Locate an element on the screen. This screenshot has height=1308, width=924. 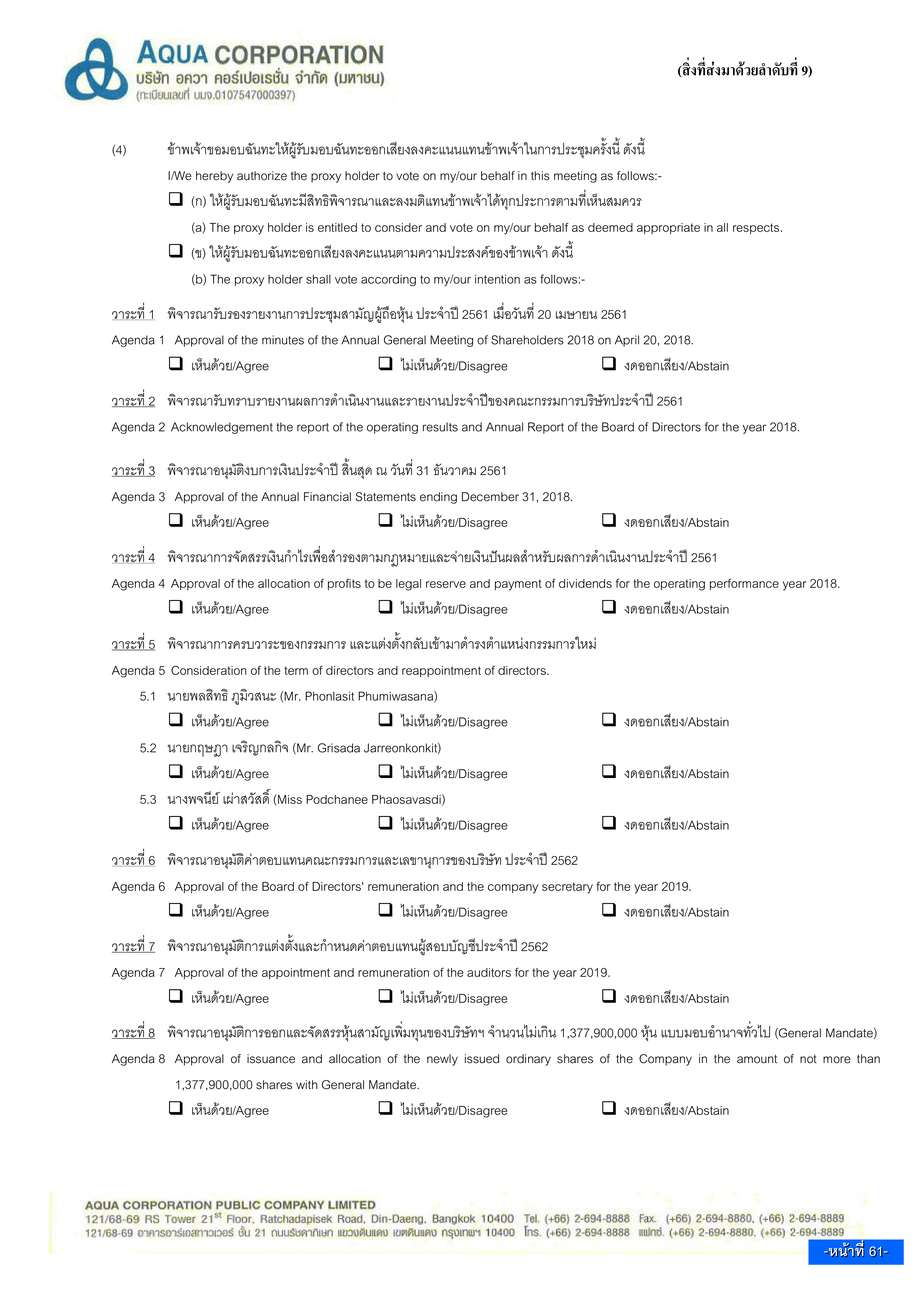
payment is located at coordinates (518, 585).
